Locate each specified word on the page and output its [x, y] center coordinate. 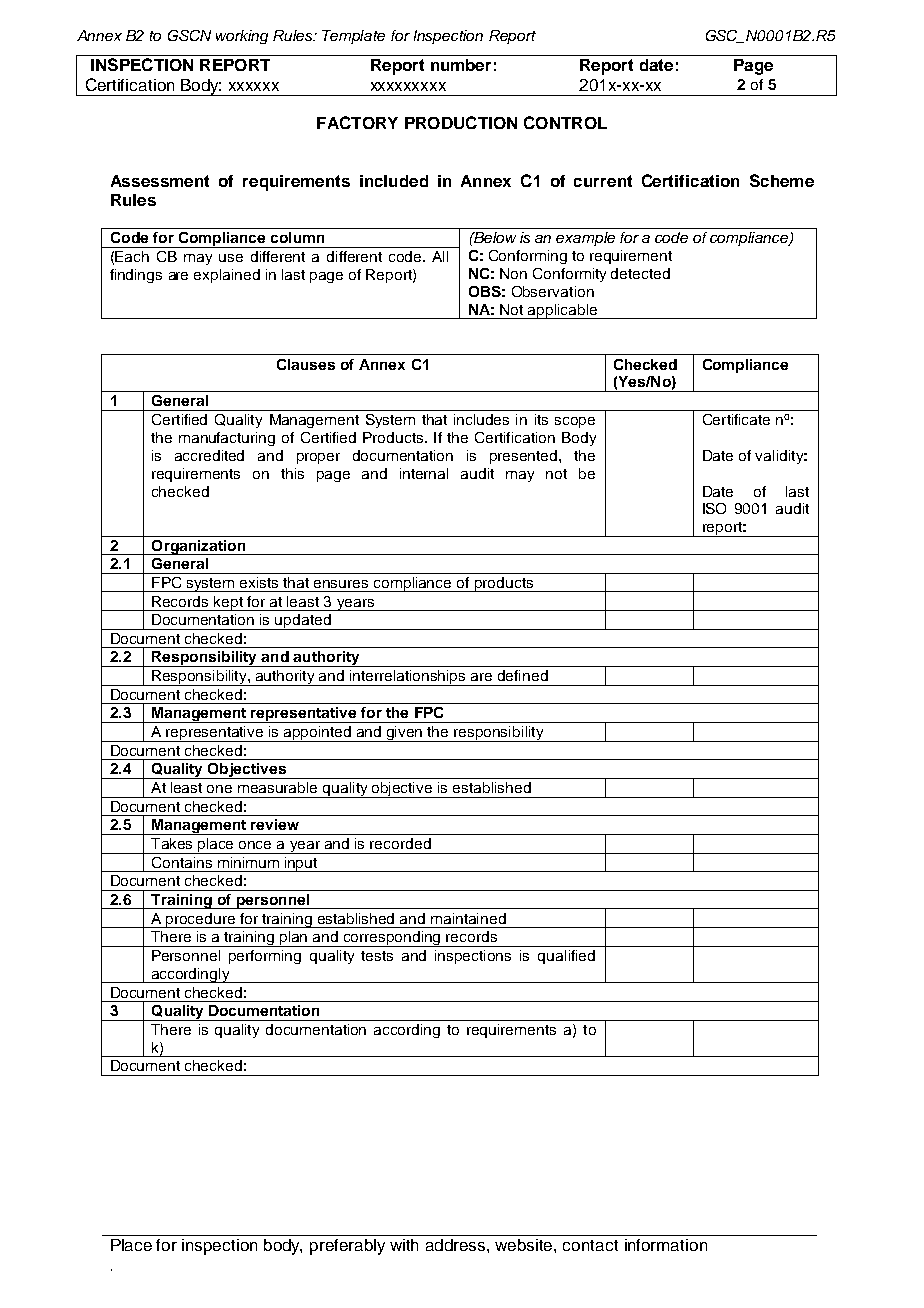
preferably [347, 1247]
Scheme [782, 180]
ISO [714, 508]
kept [228, 603]
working [242, 37]
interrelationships [408, 678]
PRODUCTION [461, 122]
